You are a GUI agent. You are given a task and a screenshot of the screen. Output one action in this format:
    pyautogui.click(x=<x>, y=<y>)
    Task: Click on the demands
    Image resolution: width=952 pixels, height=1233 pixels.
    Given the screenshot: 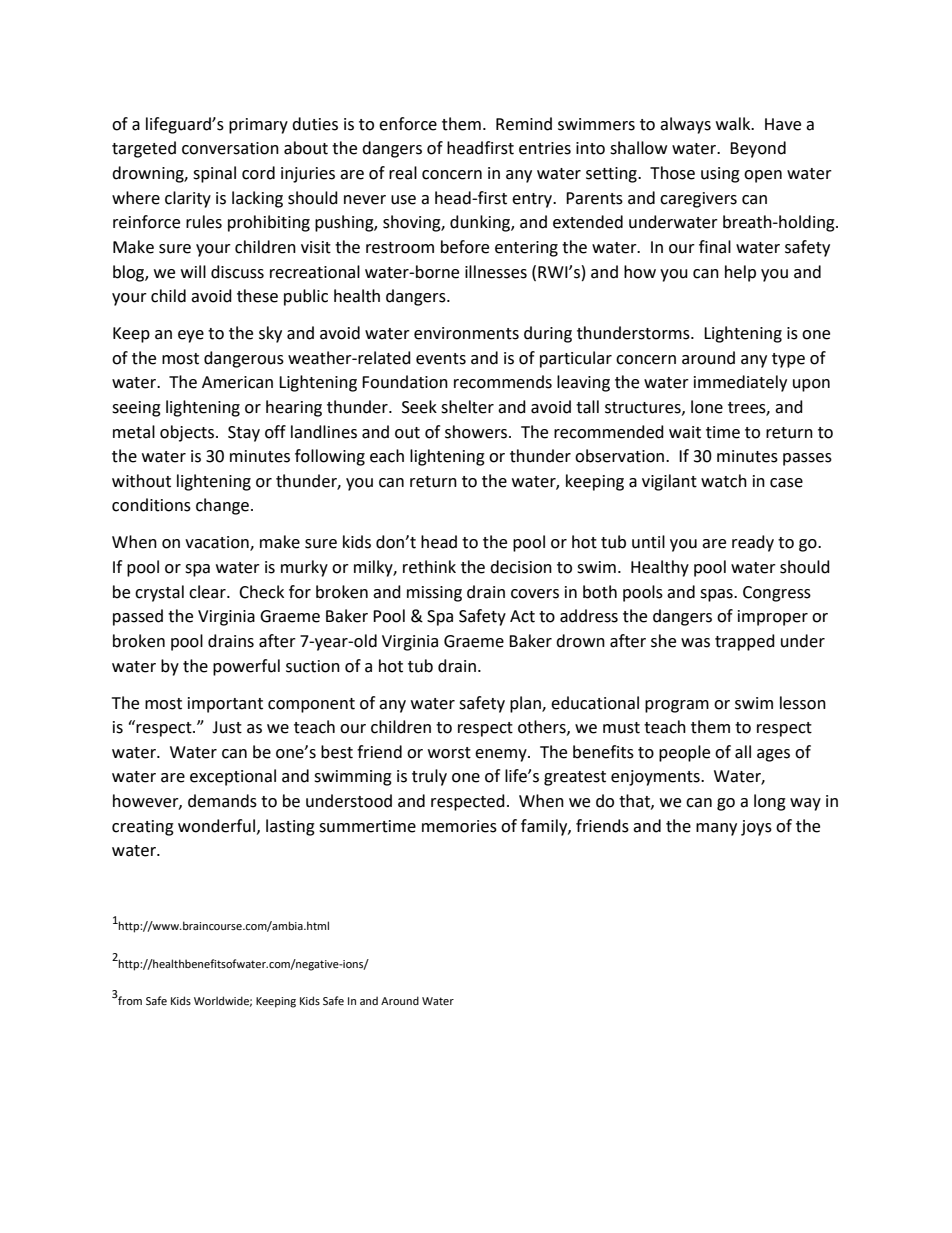 What is the action you would take?
    pyautogui.click(x=222, y=801)
